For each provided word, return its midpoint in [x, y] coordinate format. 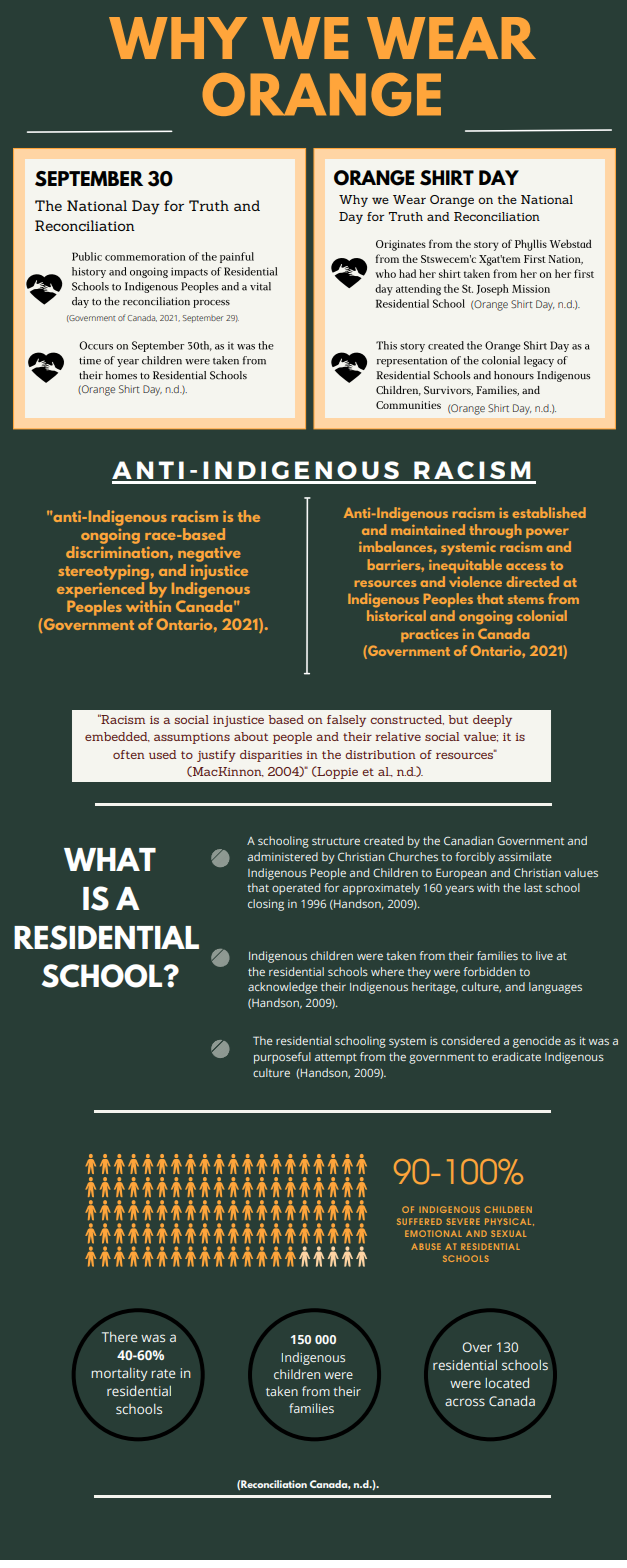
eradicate [516, 1056]
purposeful [282, 1058]
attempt [336, 1058]
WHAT [110, 859]
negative [209, 554]
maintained [428, 529]
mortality [119, 1374]
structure [336, 841]
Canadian [468, 840]
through [495, 531]
